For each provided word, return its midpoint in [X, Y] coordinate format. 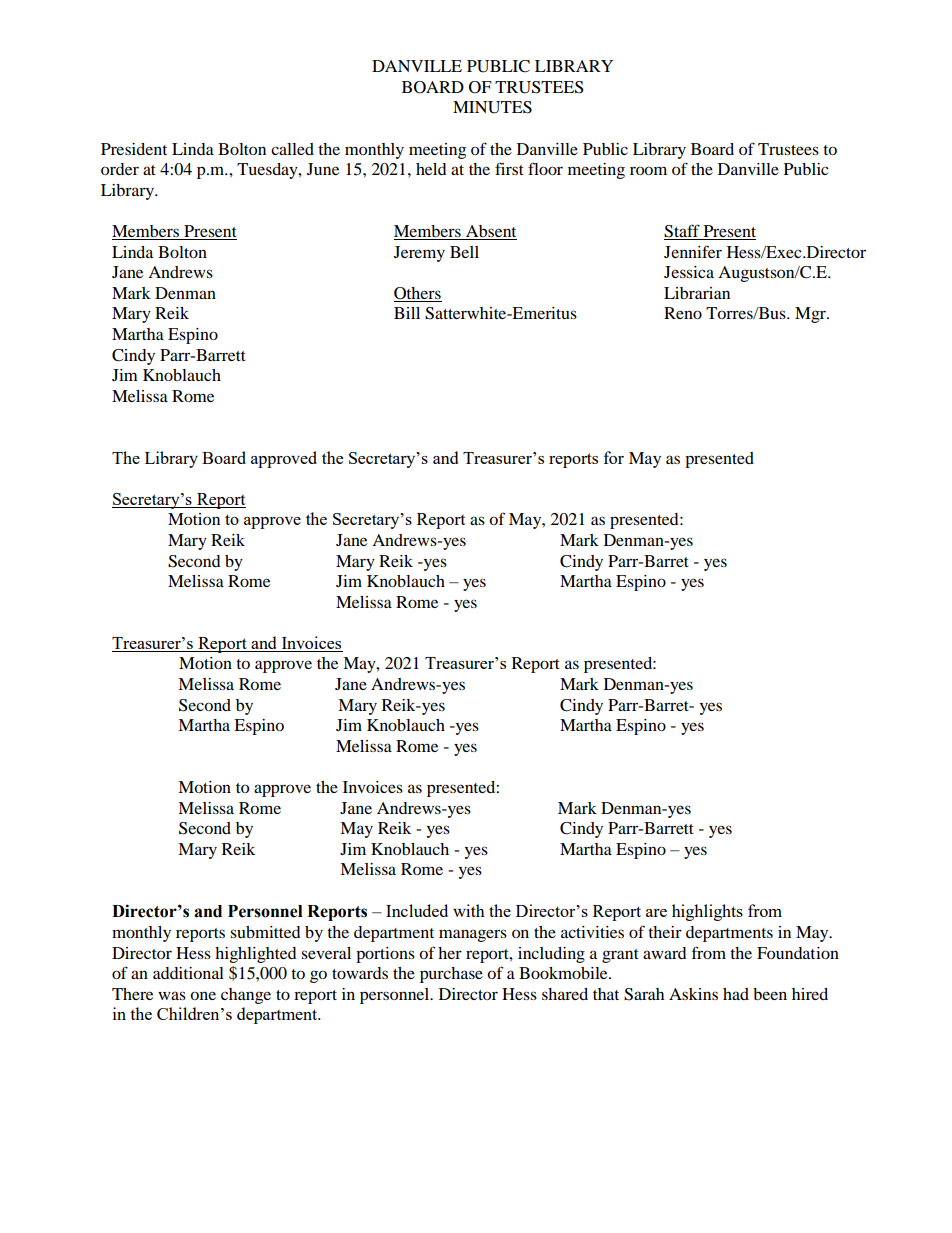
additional [188, 973]
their [665, 932]
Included [417, 910]
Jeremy [419, 254]
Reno [683, 313]
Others [417, 293]
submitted [265, 932]
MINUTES [492, 107]
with [469, 910]
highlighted [256, 955]
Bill [407, 313]
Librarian [697, 293]
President [134, 149]
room [648, 170]
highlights [707, 912]
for [614, 457]
